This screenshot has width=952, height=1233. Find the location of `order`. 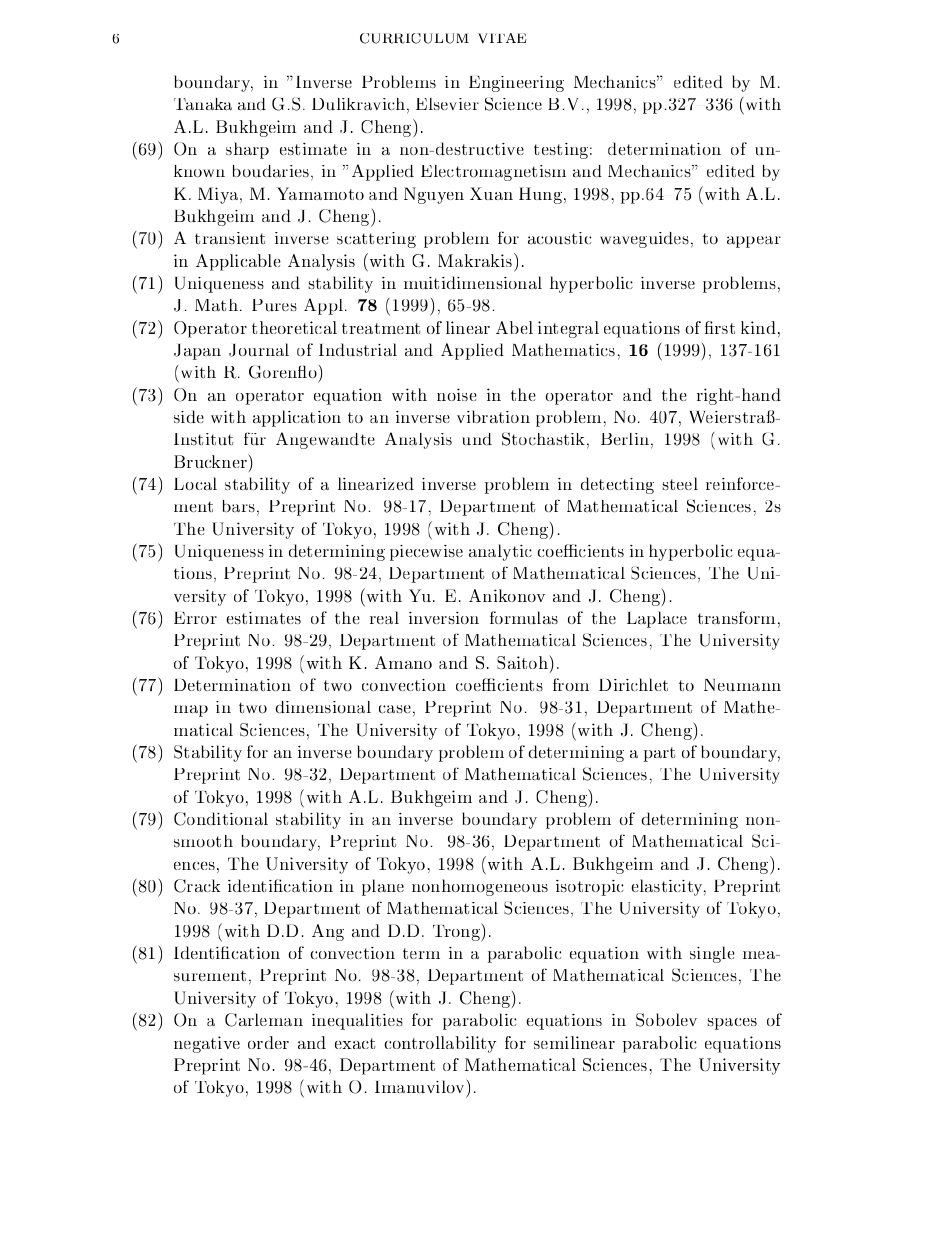

order is located at coordinates (268, 1042).
